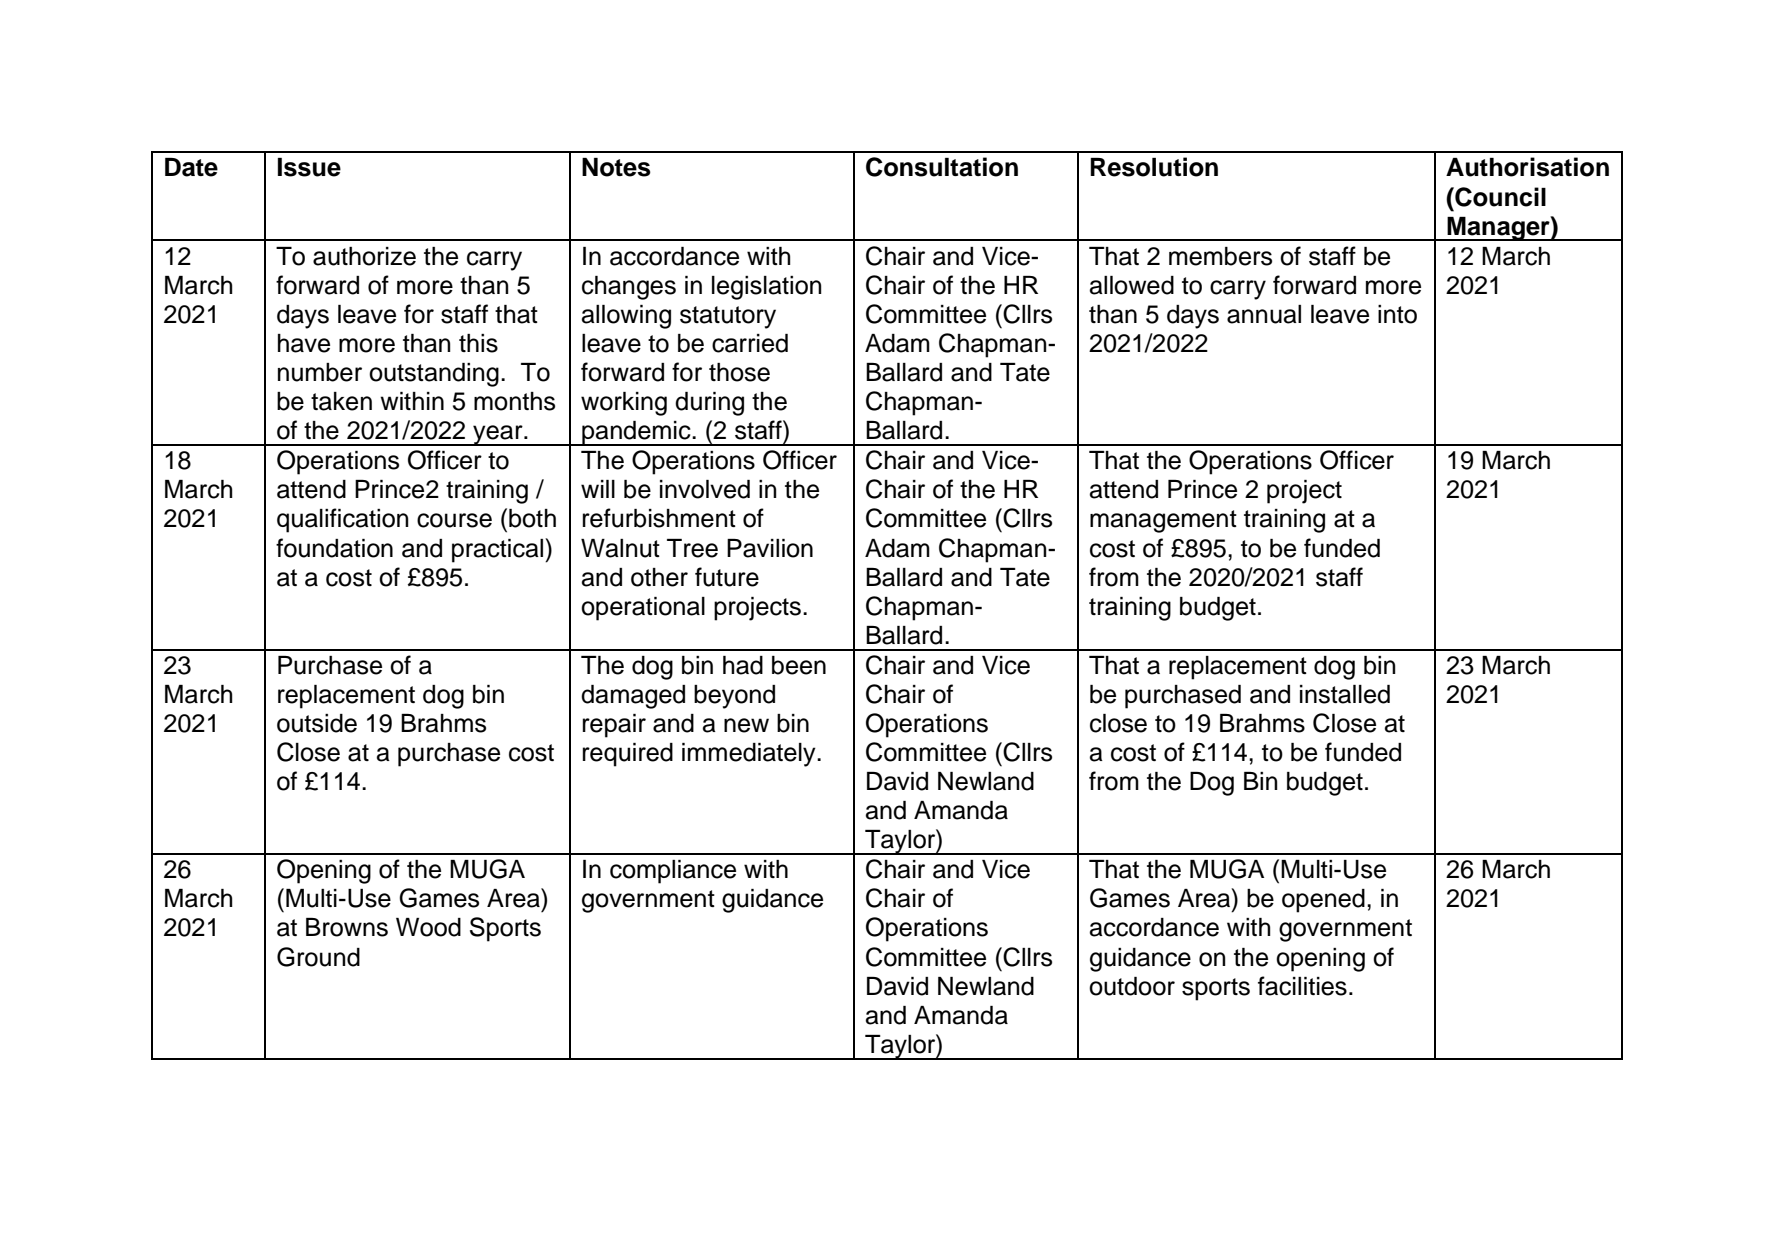  Describe the element at coordinates (1302, 986) in the page. I see `facilities` at that location.
